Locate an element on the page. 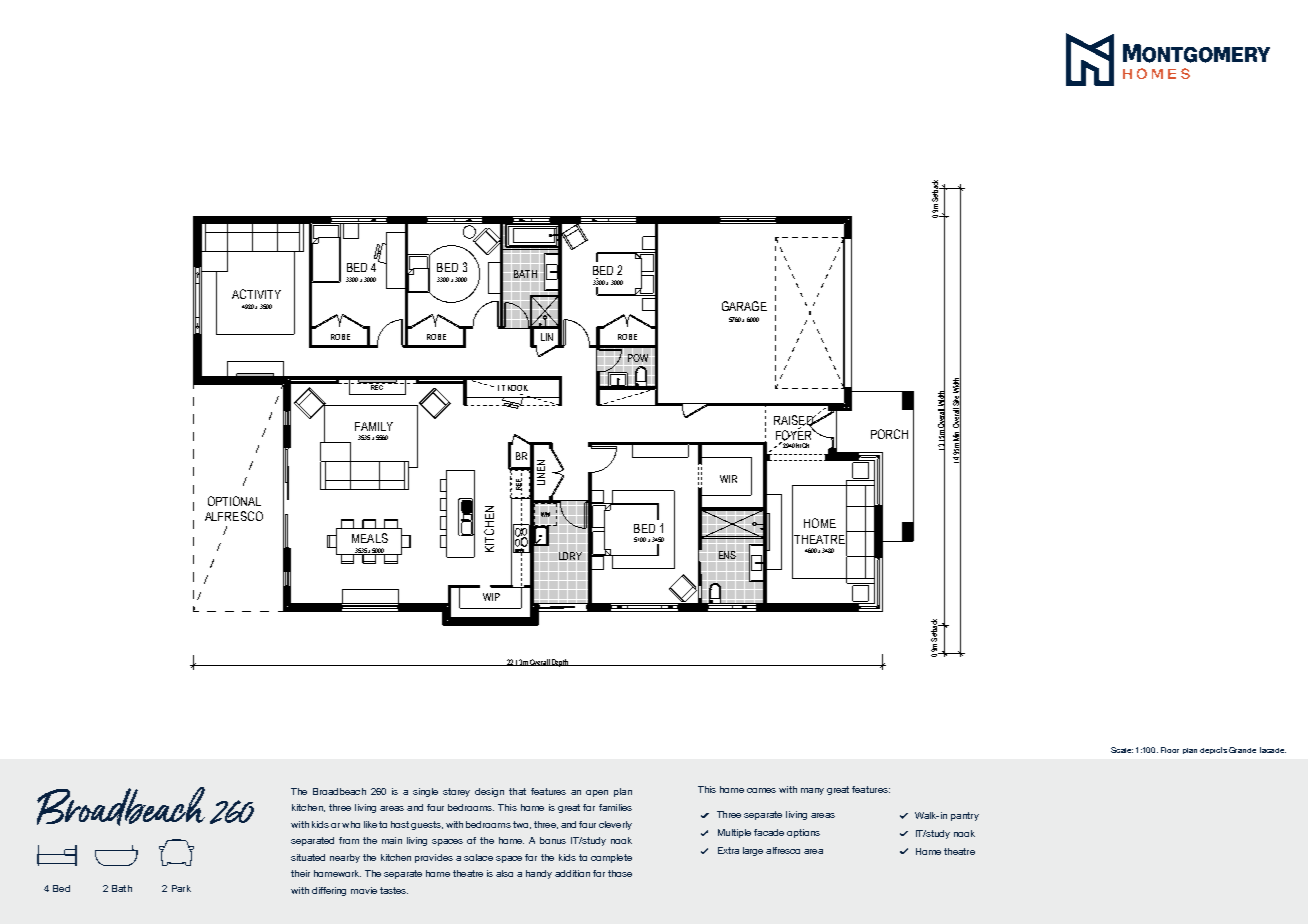  ACTIVITY is located at coordinates (256, 294).
